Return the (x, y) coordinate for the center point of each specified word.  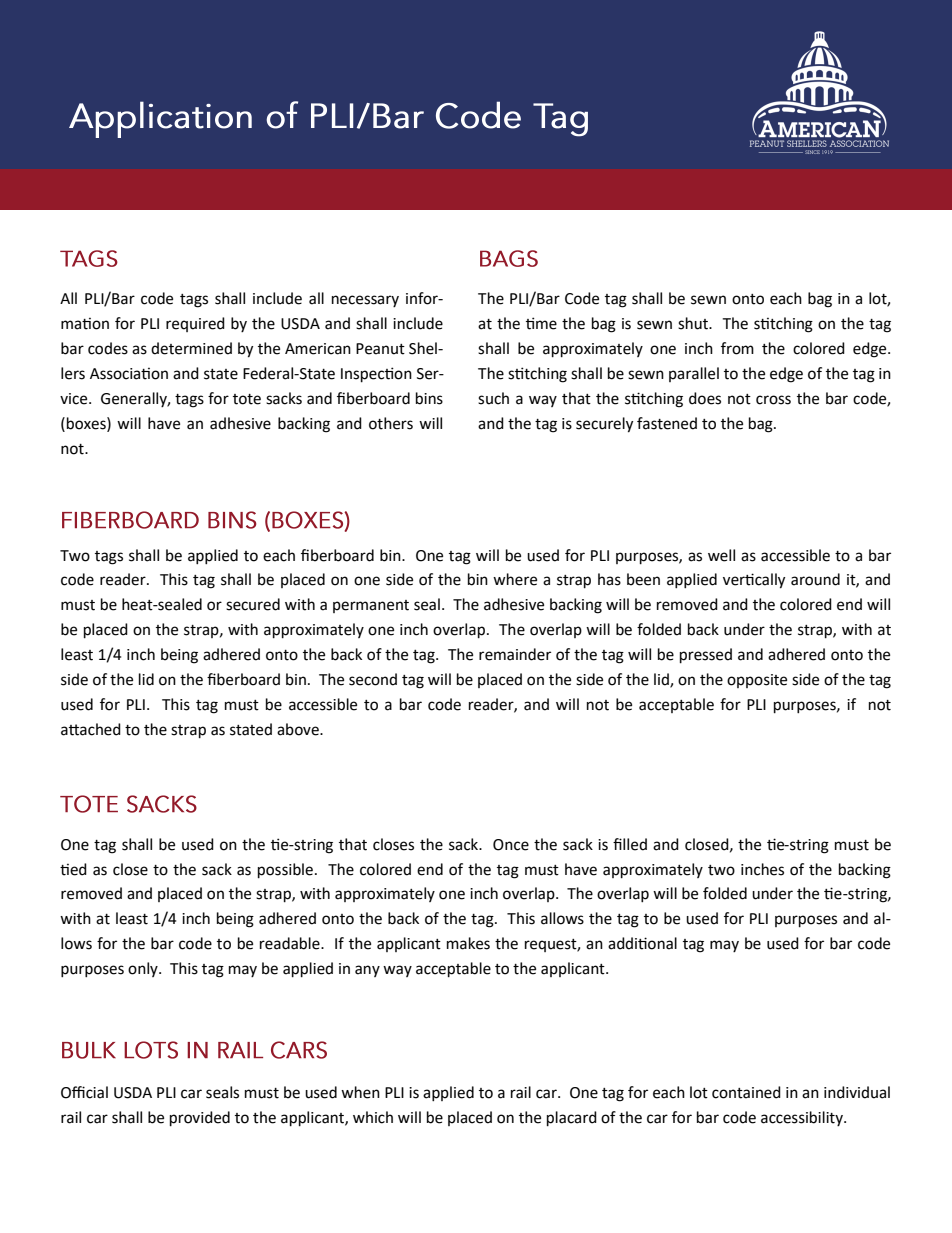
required (195, 324)
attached (91, 729)
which (373, 1117)
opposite (757, 681)
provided (200, 1119)
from (737, 348)
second (373, 679)
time (541, 323)
